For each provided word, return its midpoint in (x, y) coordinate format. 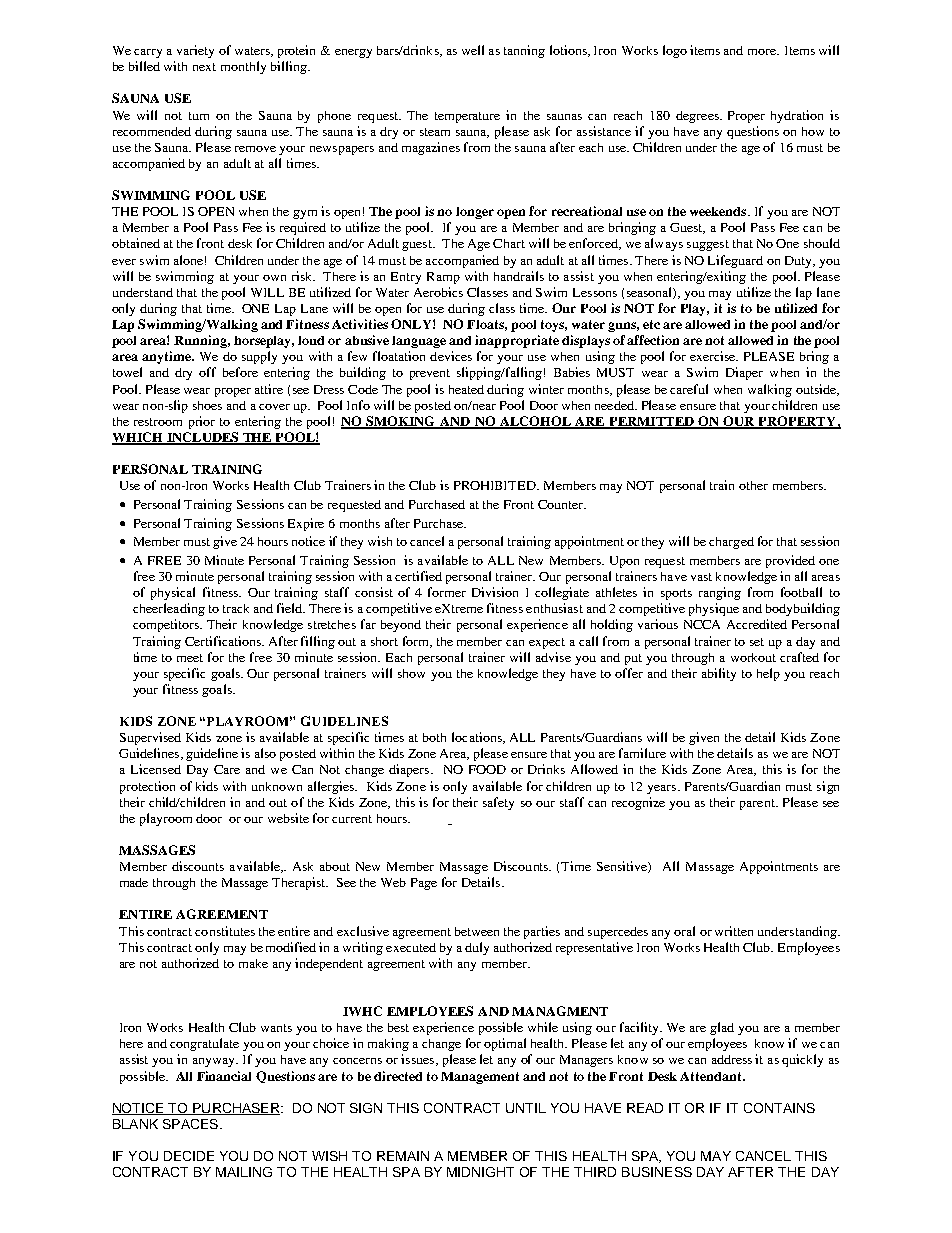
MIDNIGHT (480, 1172)
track (236, 608)
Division (495, 592)
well (473, 50)
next (204, 67)
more (763, 52)
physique (714, 609)
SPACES (190, 1124)
